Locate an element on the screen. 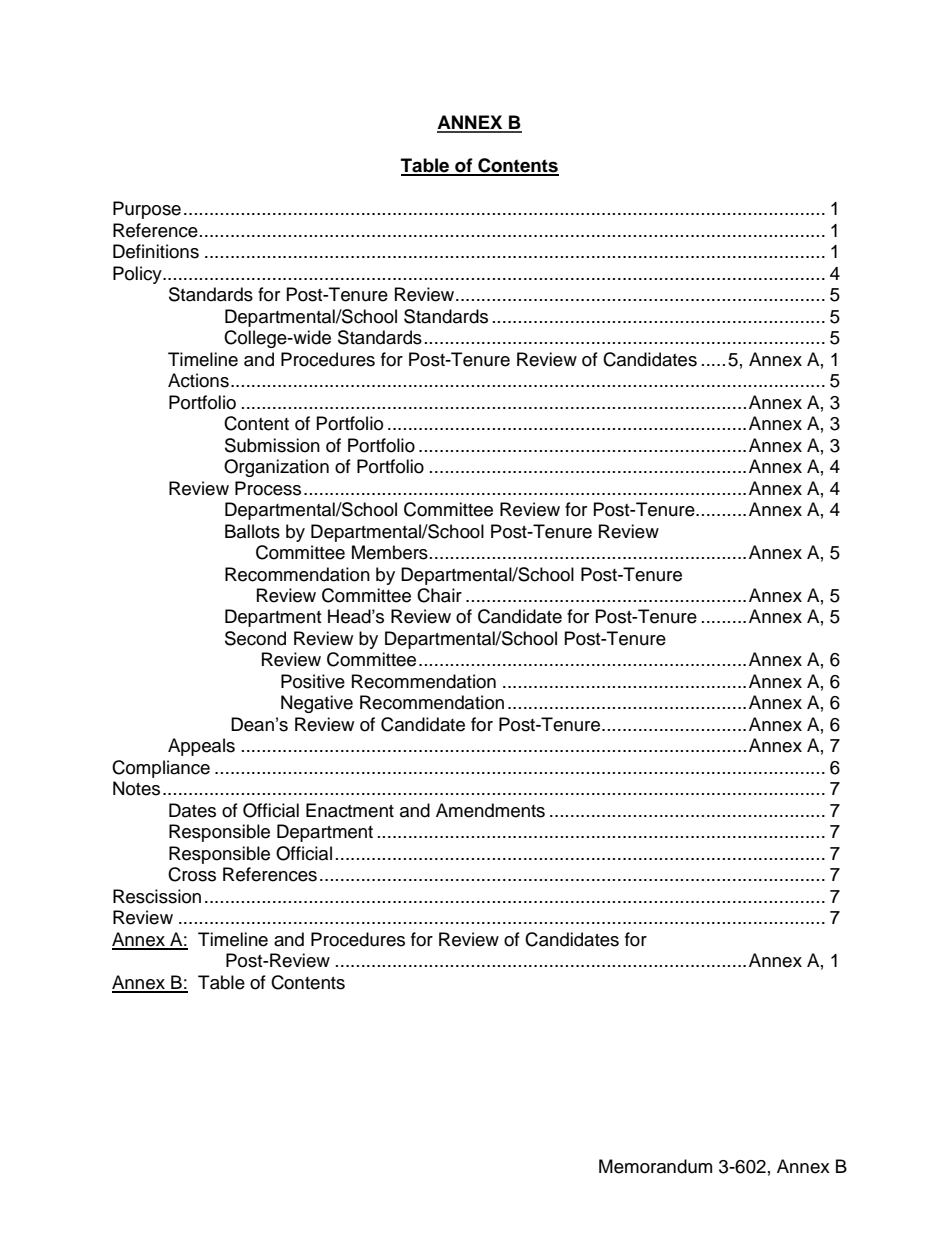 This screenshot has width=952, height=1233. Appeals is located at coordinates (201, 747).
